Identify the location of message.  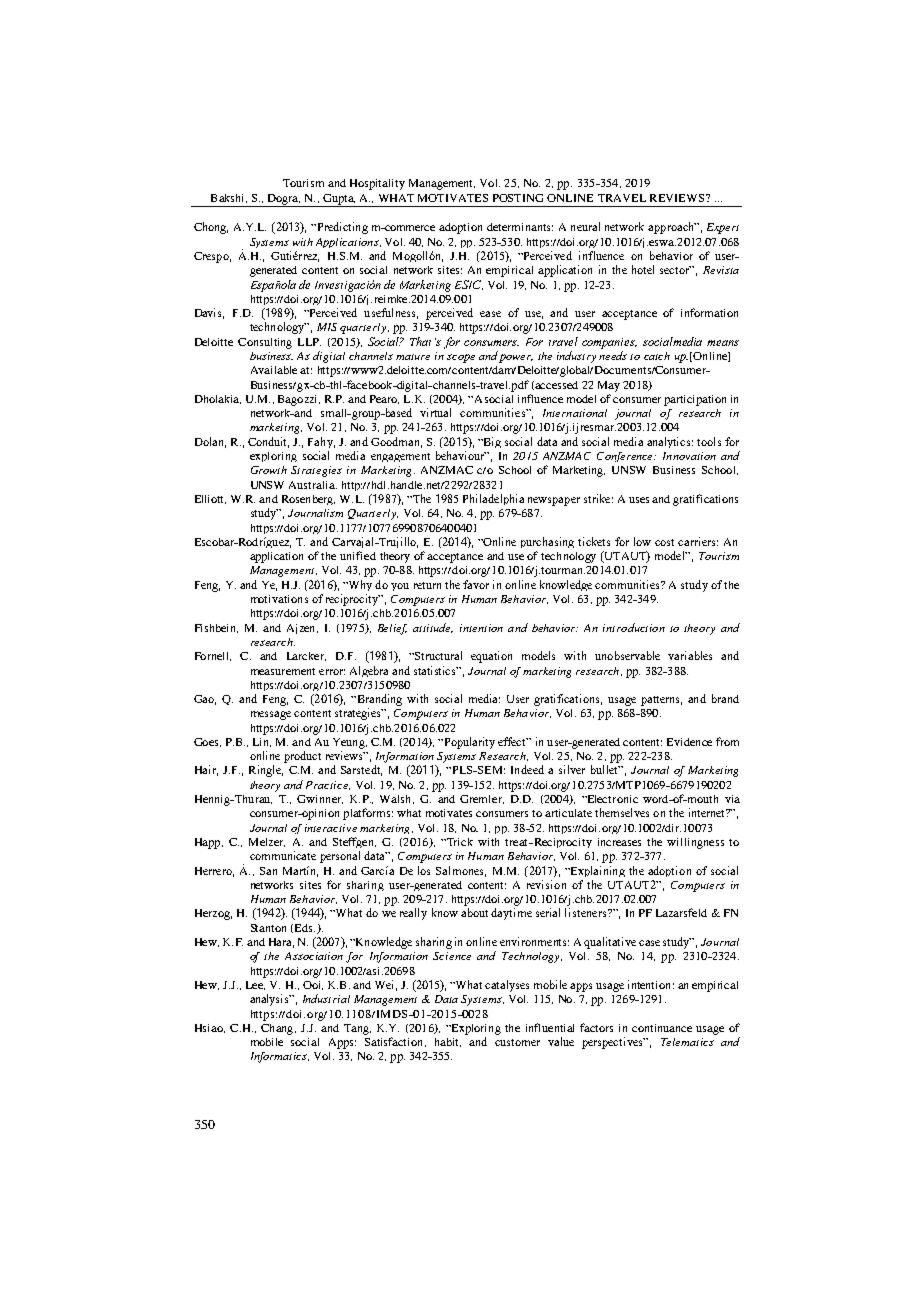
(271, 715).
